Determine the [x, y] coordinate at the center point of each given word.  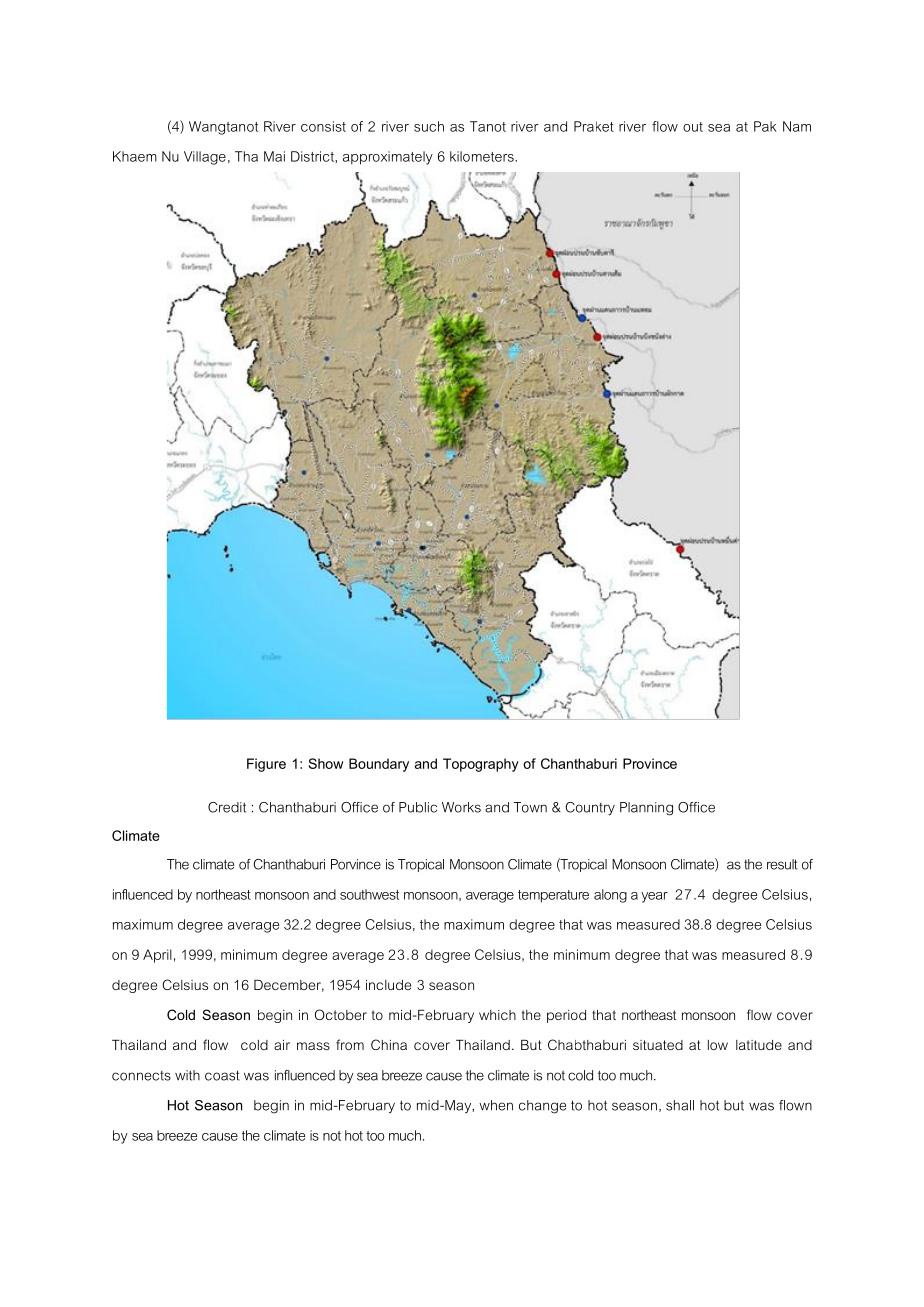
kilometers [483, 156]
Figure [266, 765]
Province [650, 763]
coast [222, 1075]
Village [205, 158]
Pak [765, 126]
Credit [227, 807]
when [496, 1105]
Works [461, 807]
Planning [646, 809]
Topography [481, 765]
